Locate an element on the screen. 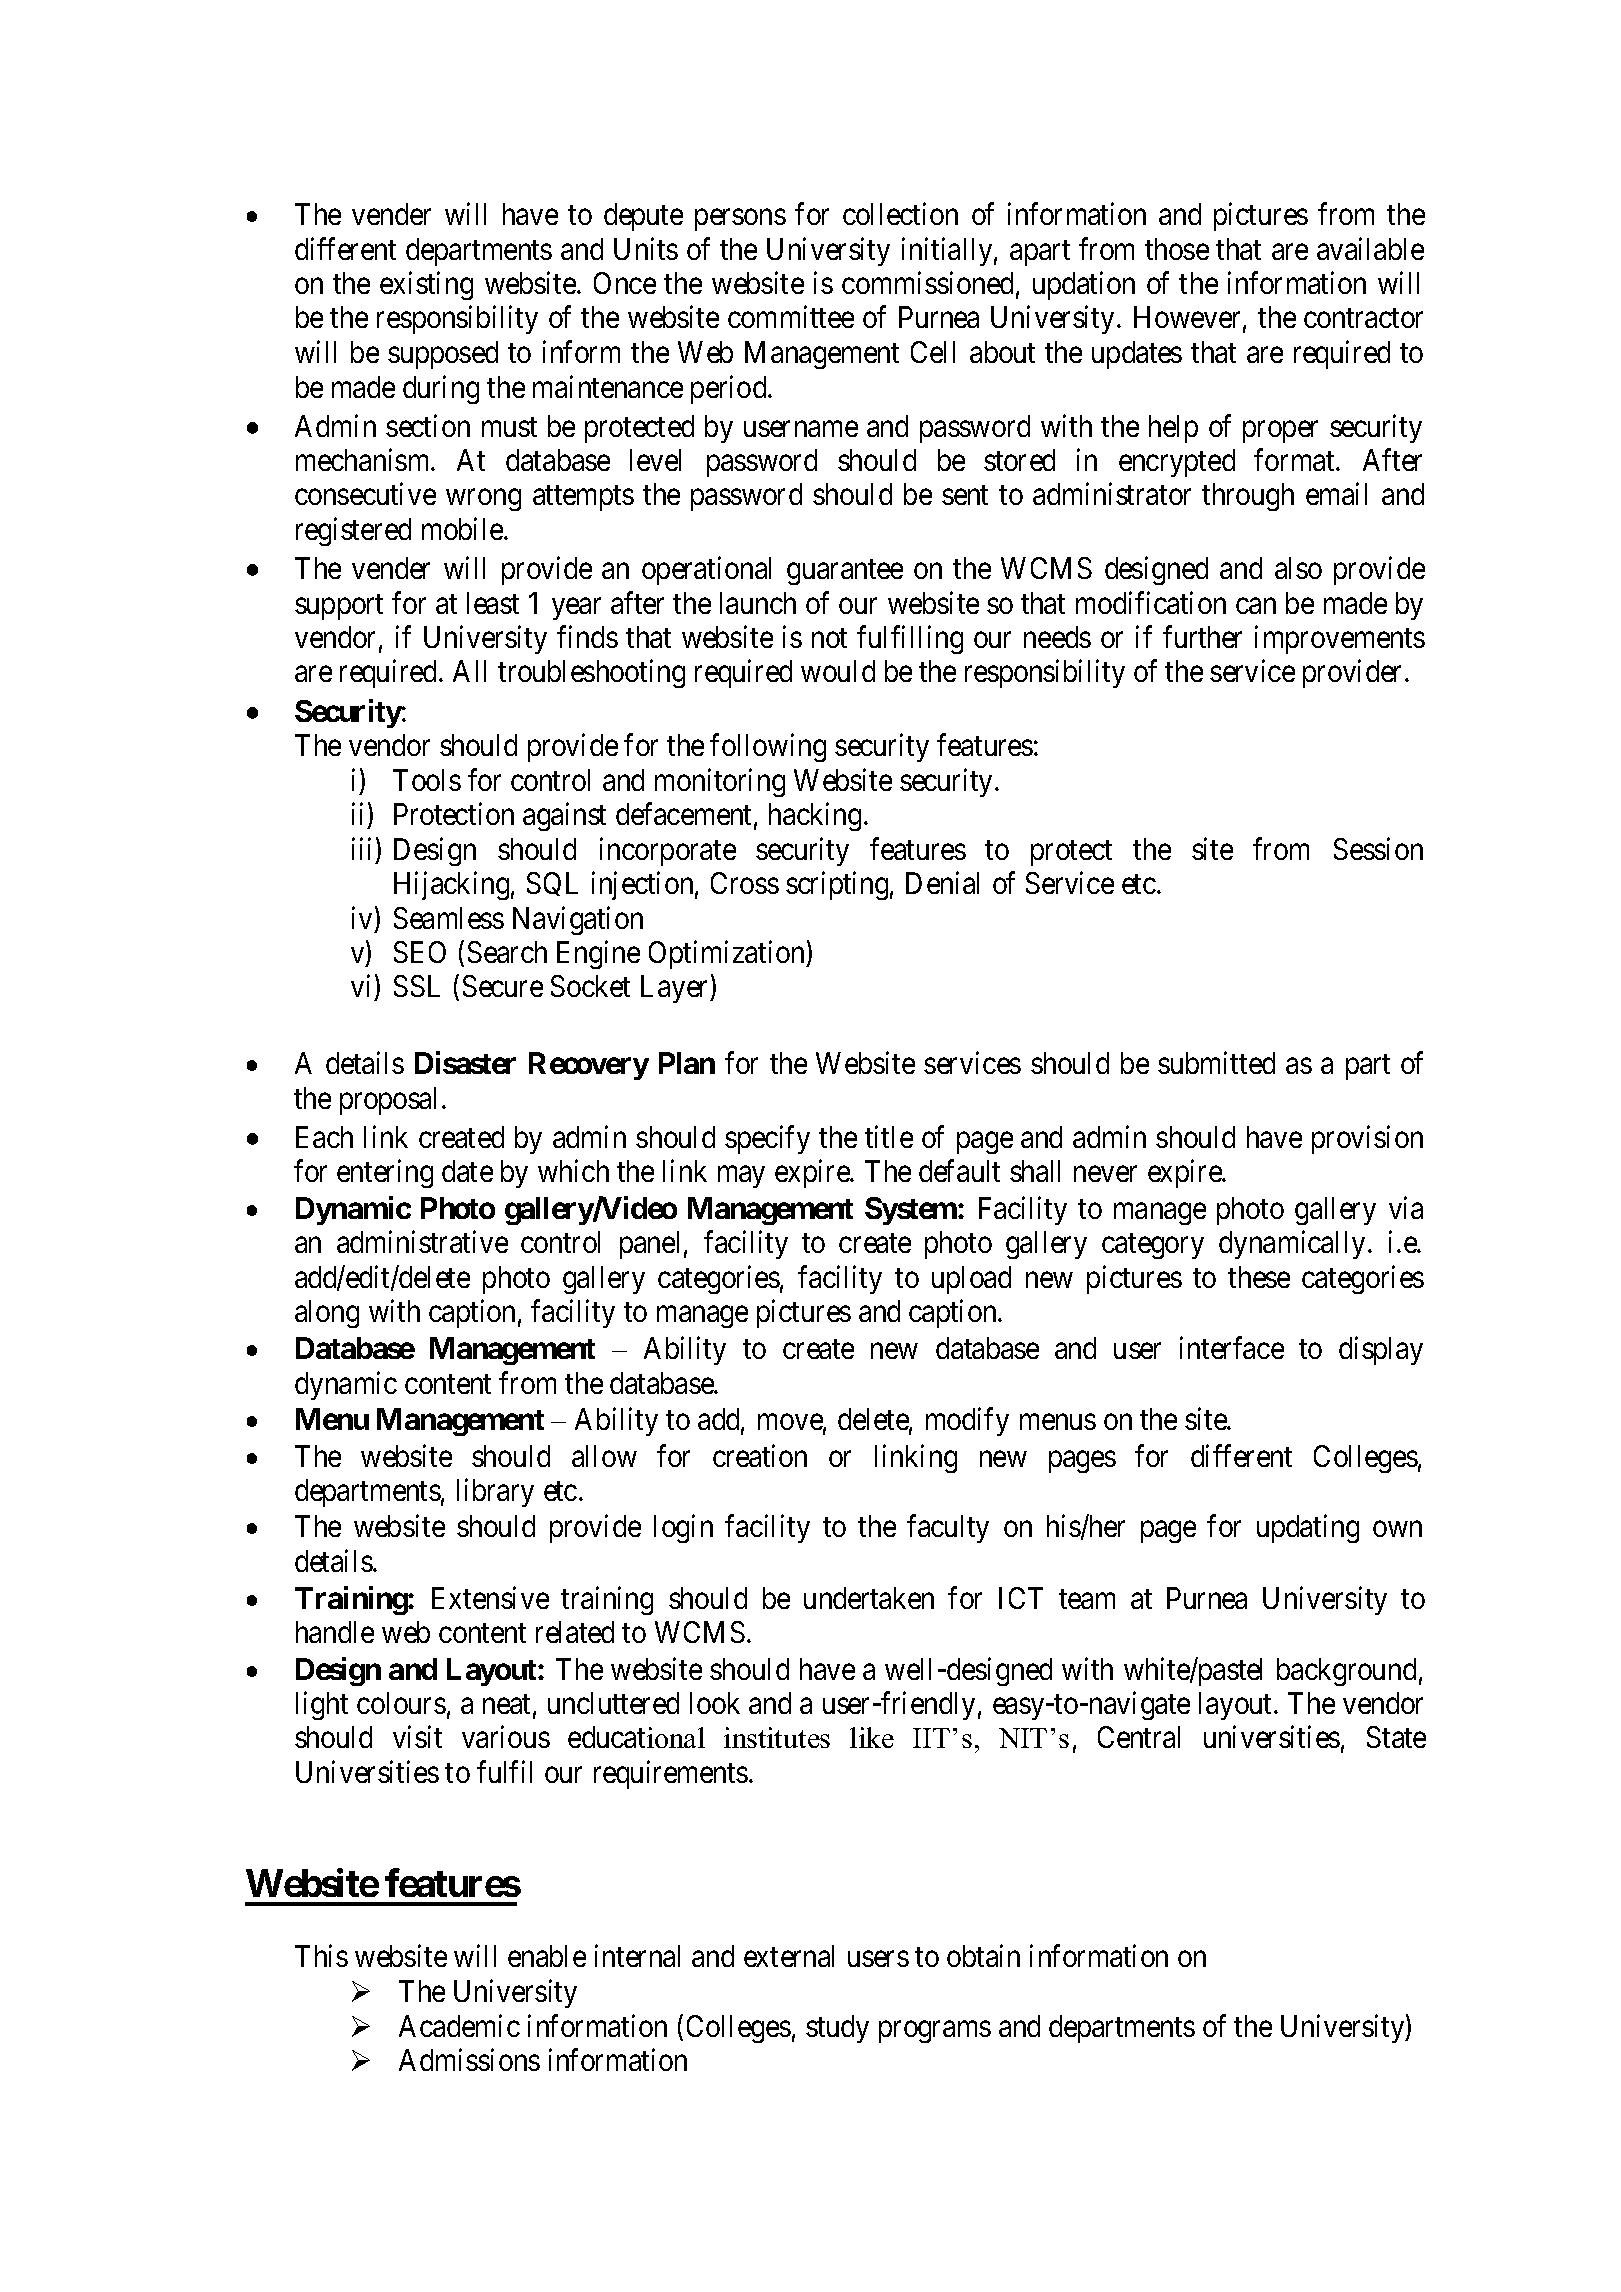 Image resolution: width=1621 pixels, height=2292 pixels. existing is located at coordinates (426, 285).
